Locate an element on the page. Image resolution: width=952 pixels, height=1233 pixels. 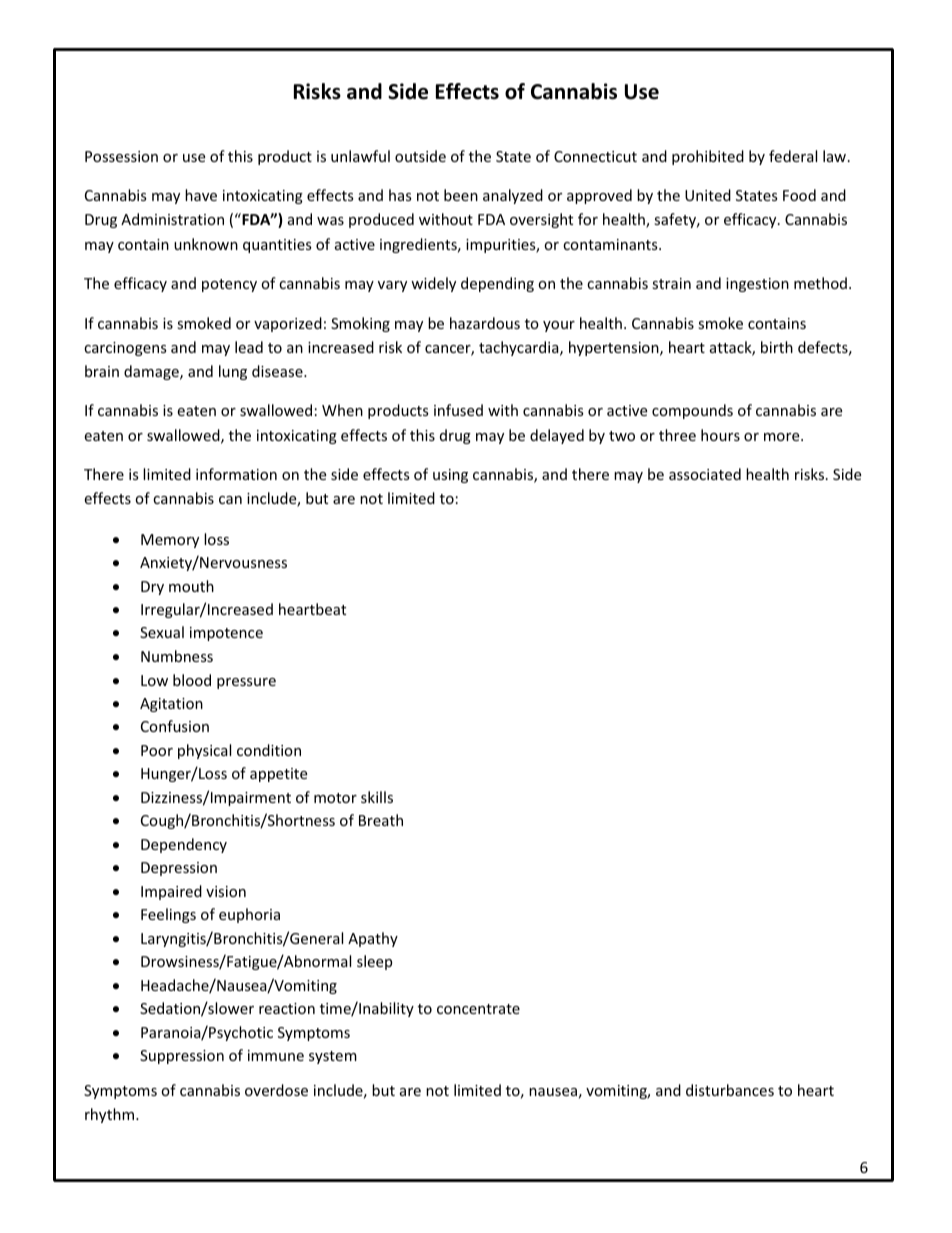
using is located at coordinates (450, 476).
